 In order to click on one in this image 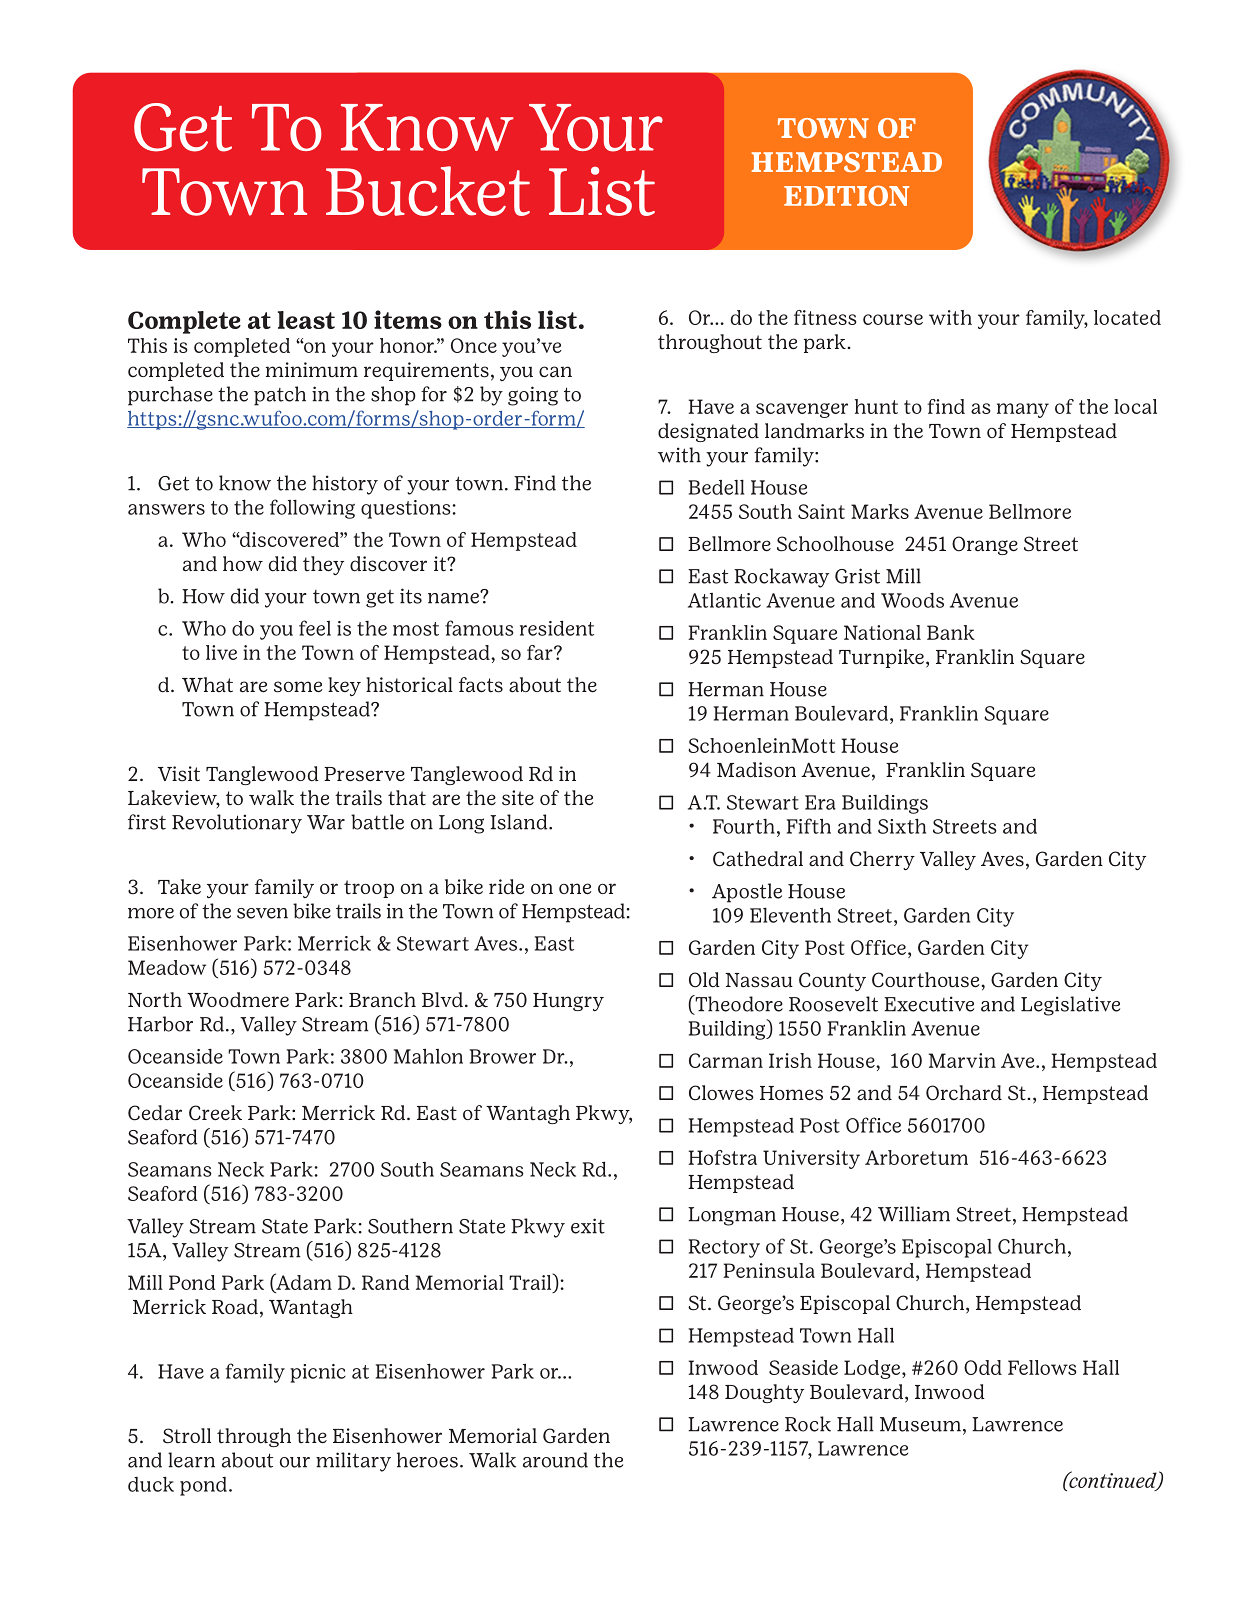, I will do `click(575, 889)`.
